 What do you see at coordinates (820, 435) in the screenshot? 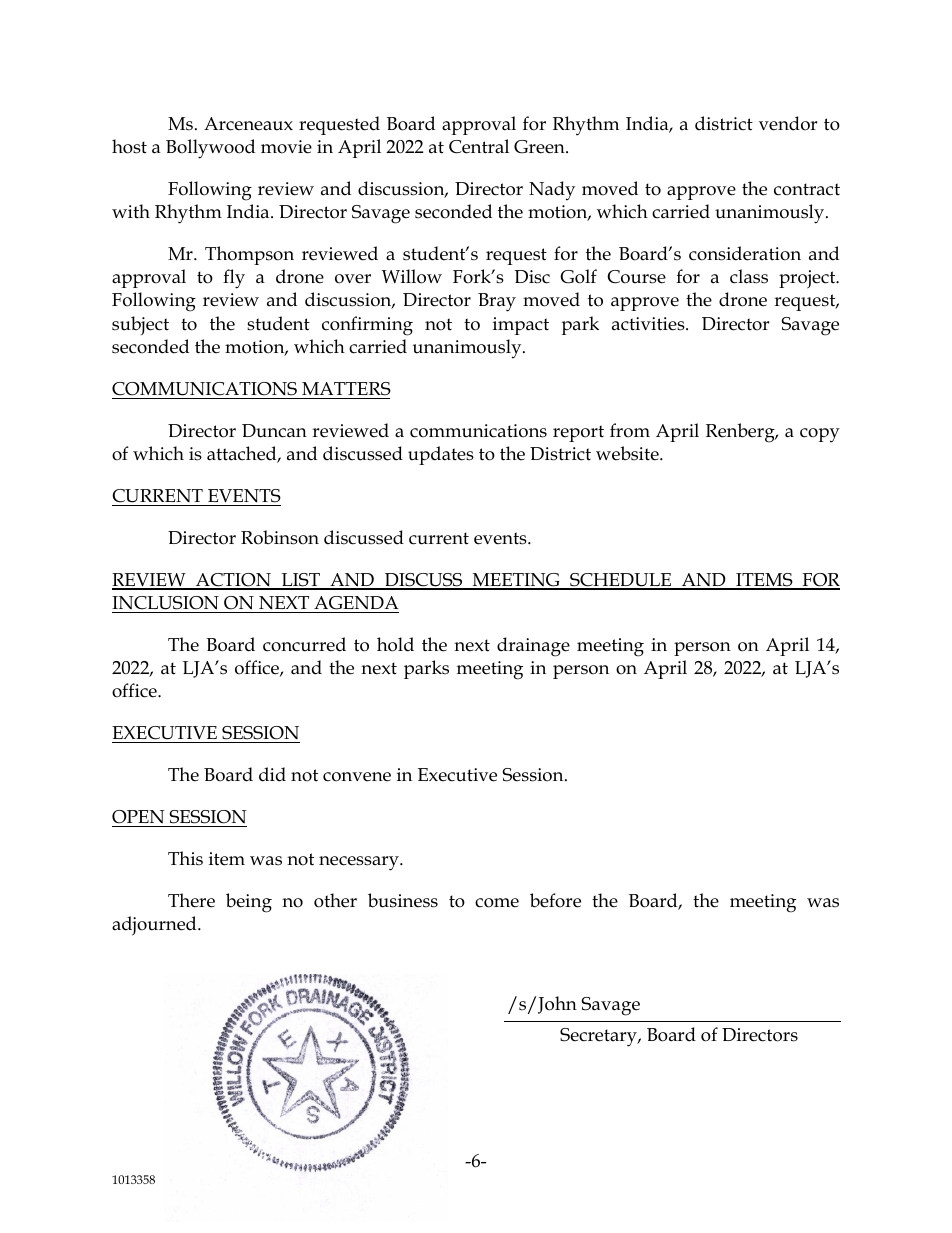
I see `copy` at bounding box center [820, 435].
